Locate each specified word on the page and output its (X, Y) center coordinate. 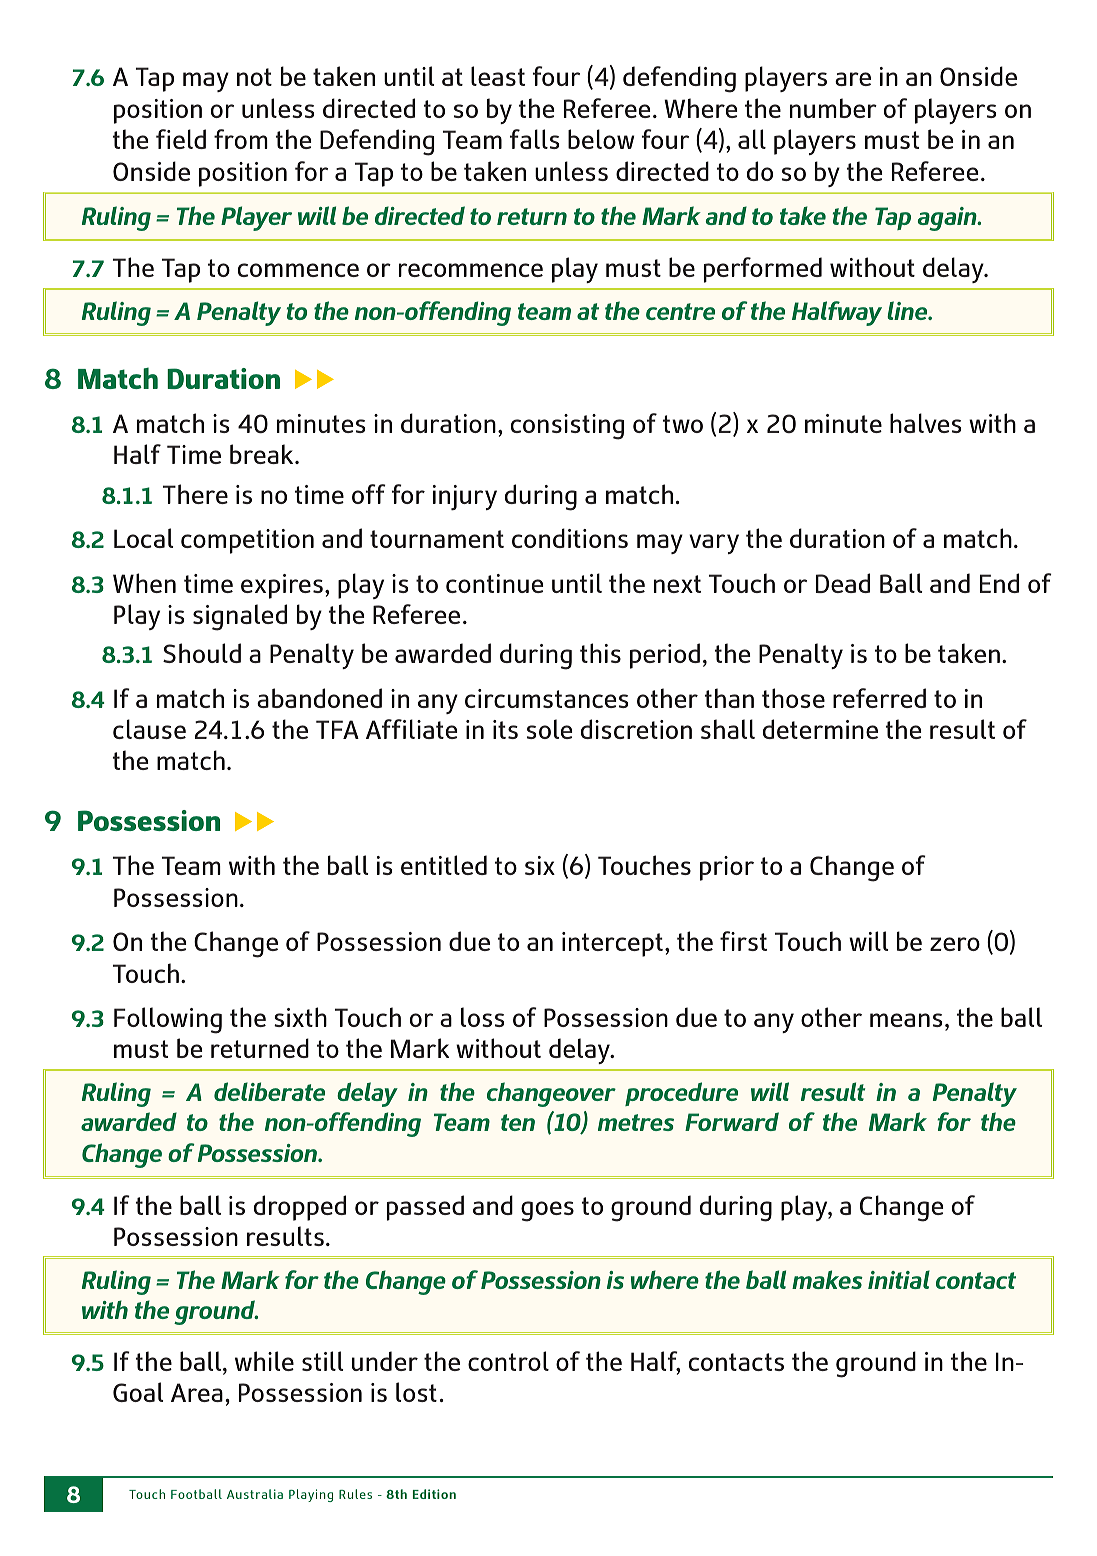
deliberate (269, 1091)
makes (827, 1279)
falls (534, 139)
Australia (255, 1494)
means (906, 1020)
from (241, 139)
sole (549, 729)
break (263, 454)
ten (518, 1122)
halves (925, 423)
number (833, 108)
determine (820, 729)
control (508, 1361)
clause (149, 729)
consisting (567, 427)
